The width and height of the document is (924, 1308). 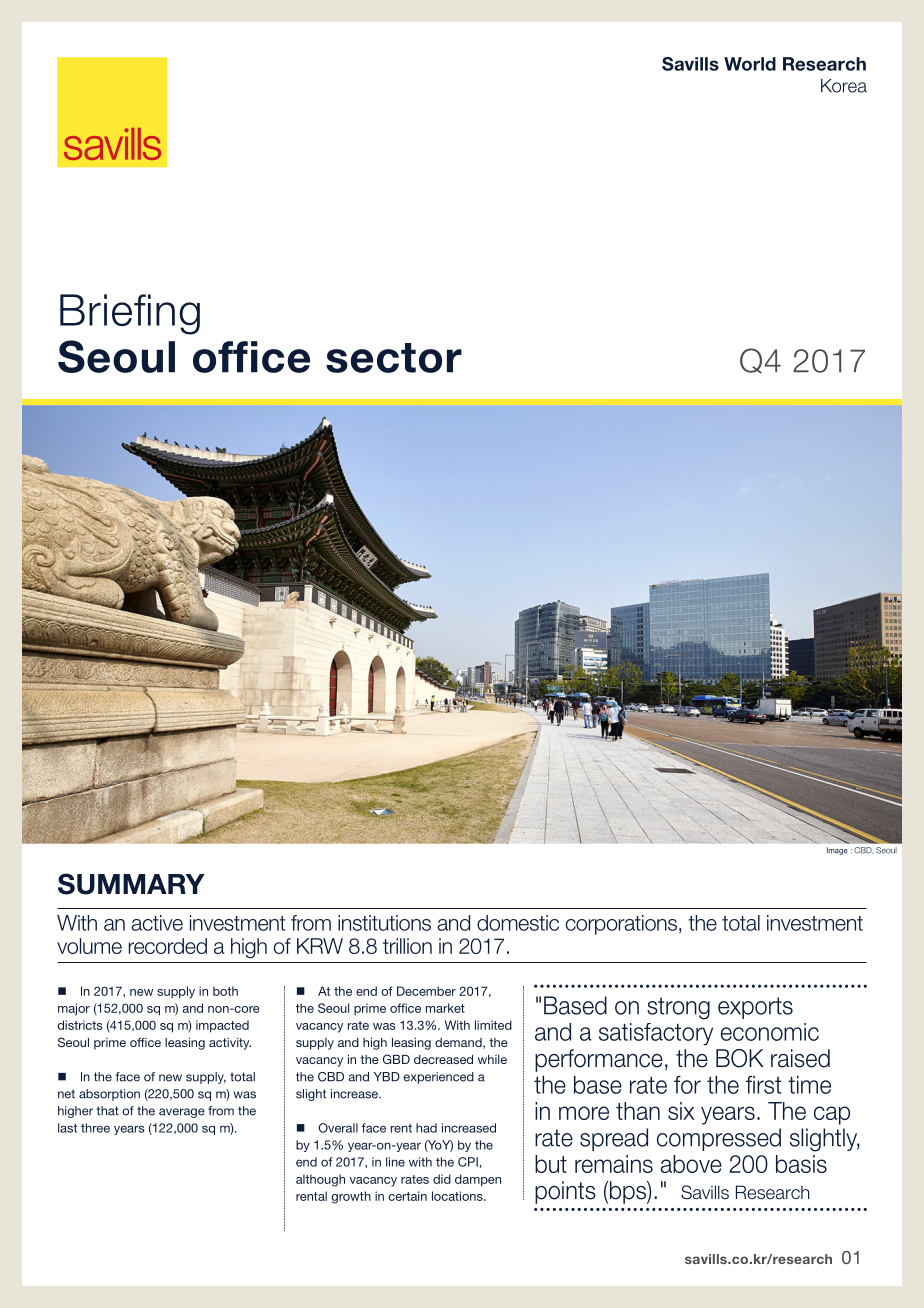 I want to click on CPI, so click(x=468, y=1162).
